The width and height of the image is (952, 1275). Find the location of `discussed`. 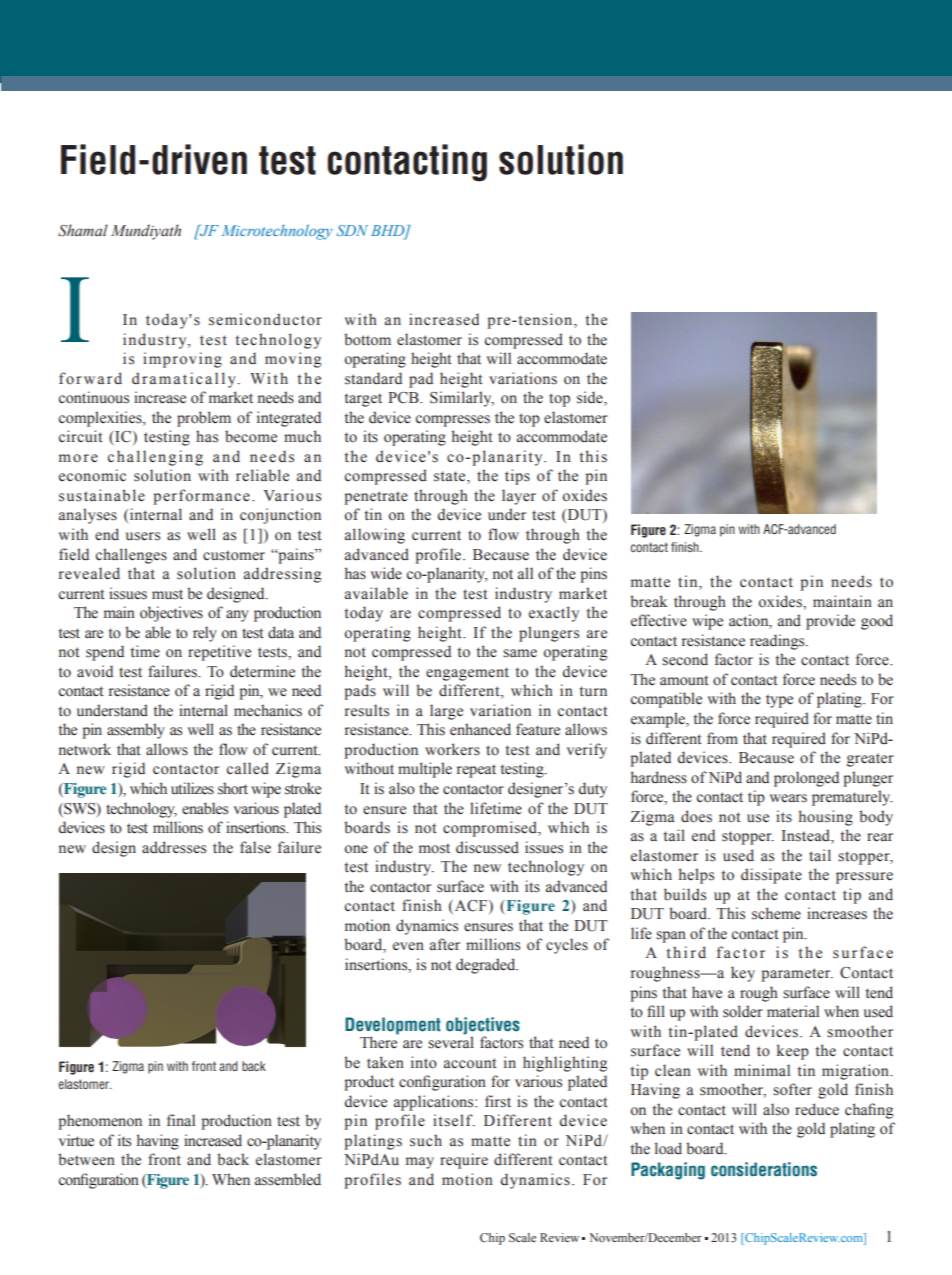

discussed is located at coordinates (487, 847).
